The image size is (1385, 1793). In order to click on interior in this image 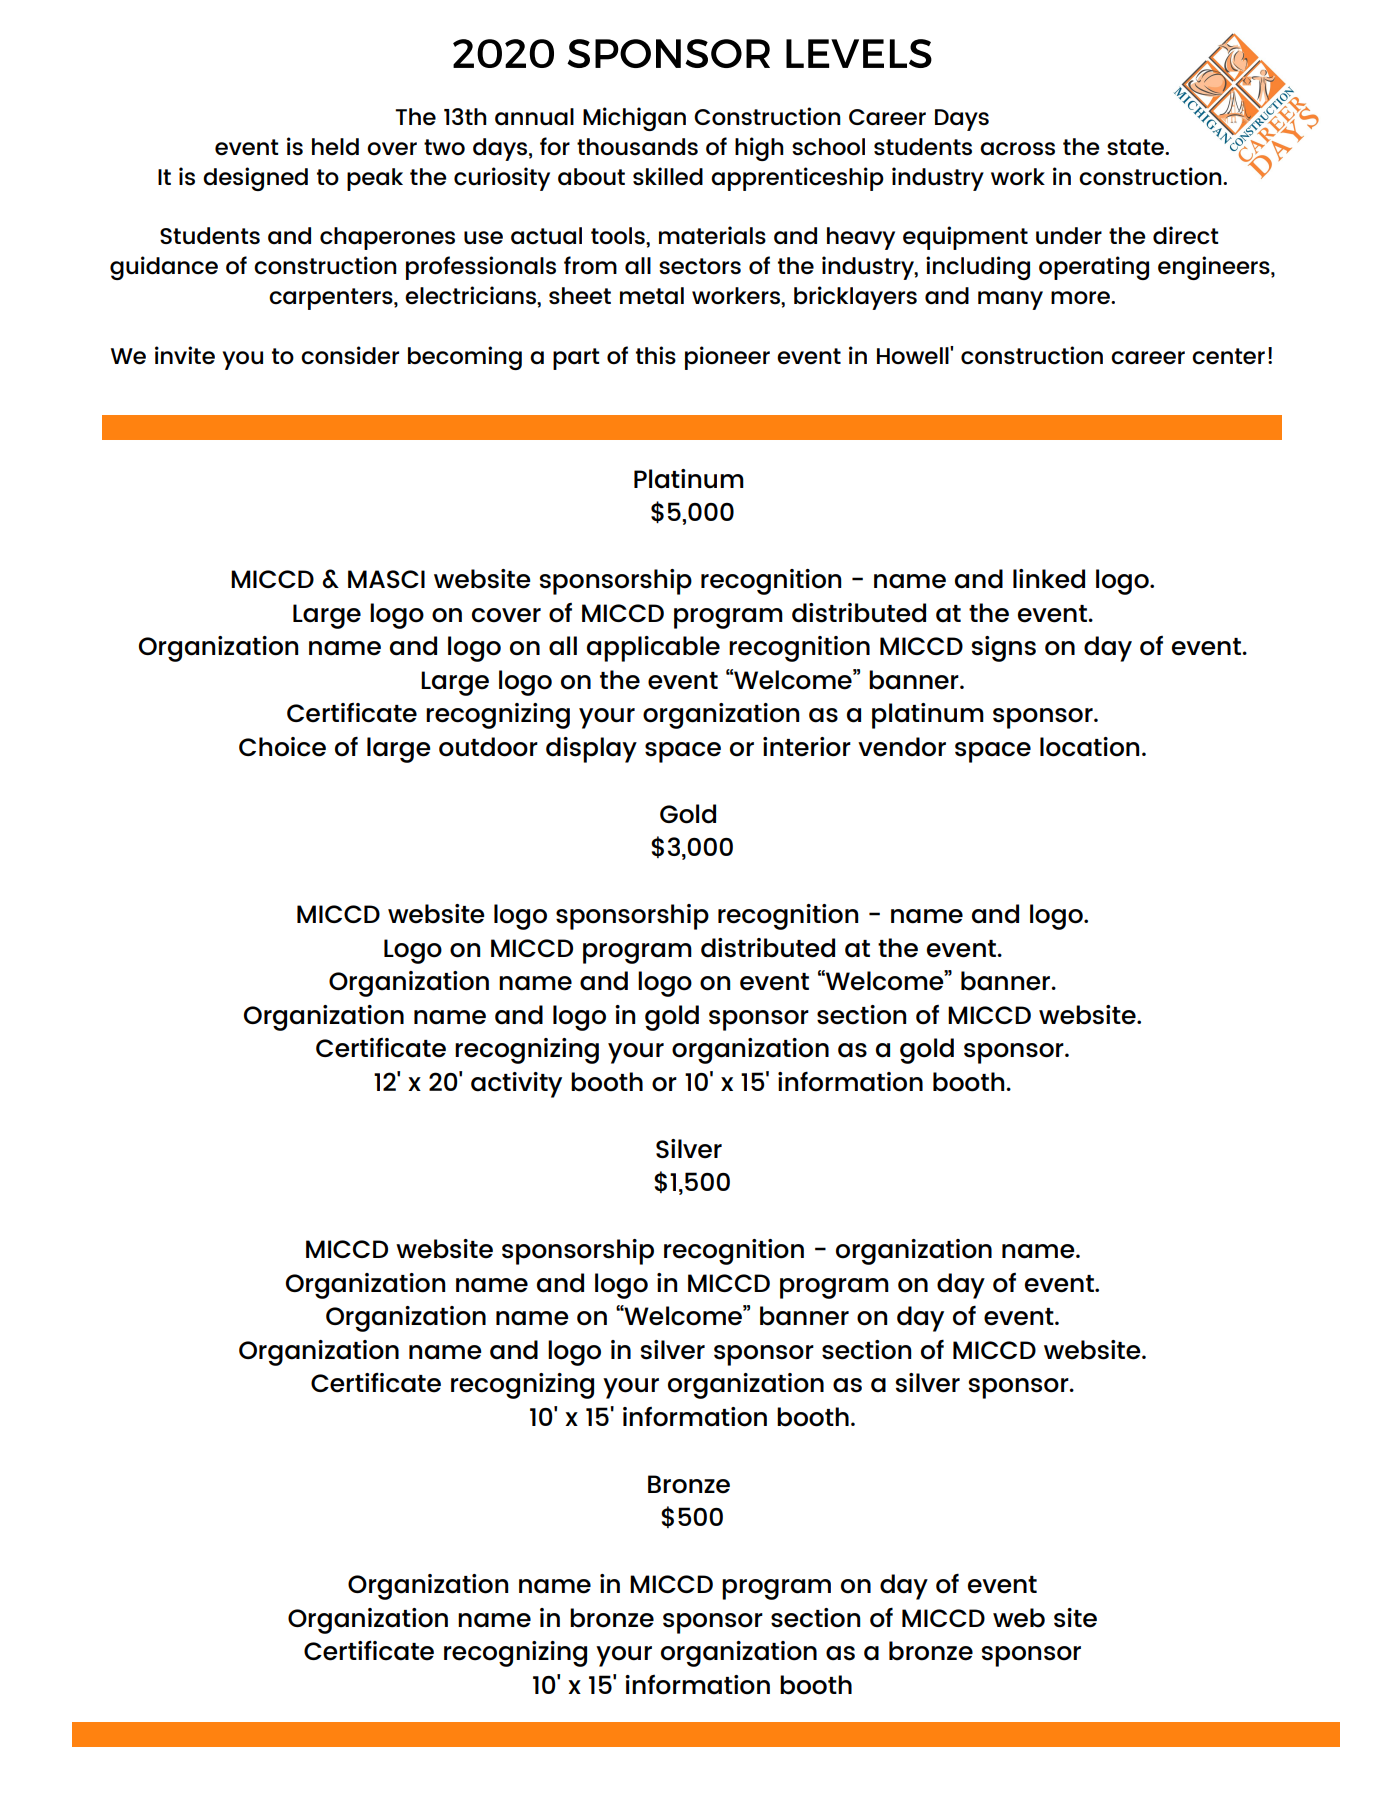, I will do `click(807, 747)`.
